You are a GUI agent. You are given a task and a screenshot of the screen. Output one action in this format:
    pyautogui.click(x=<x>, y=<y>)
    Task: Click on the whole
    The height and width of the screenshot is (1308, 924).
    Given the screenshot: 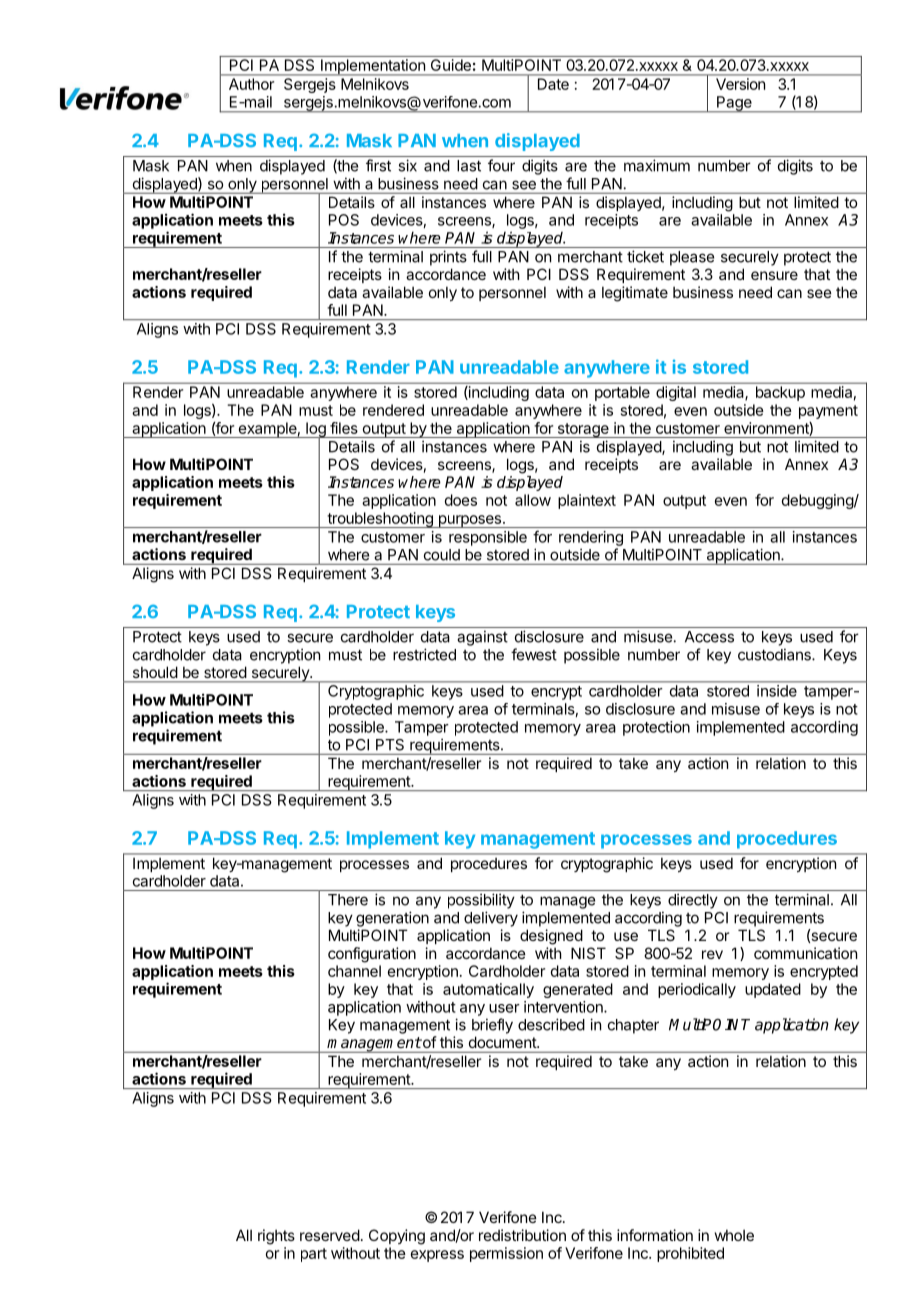 What is the action you would take?
    pyautogui.click(x=734, y=1235)
